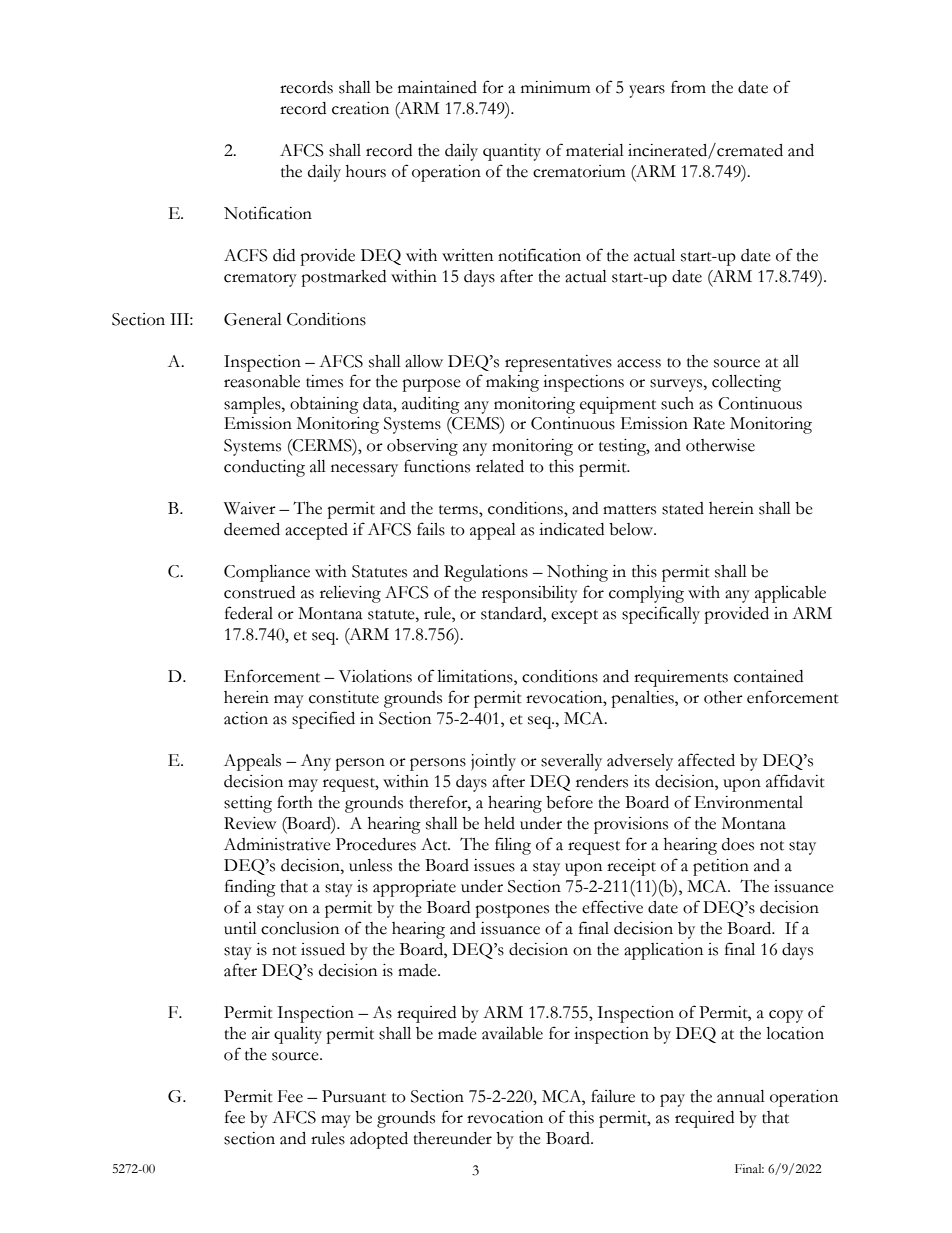  Describe the element at coordinates (512, 152) in the image. I see `quantity` at that location.
